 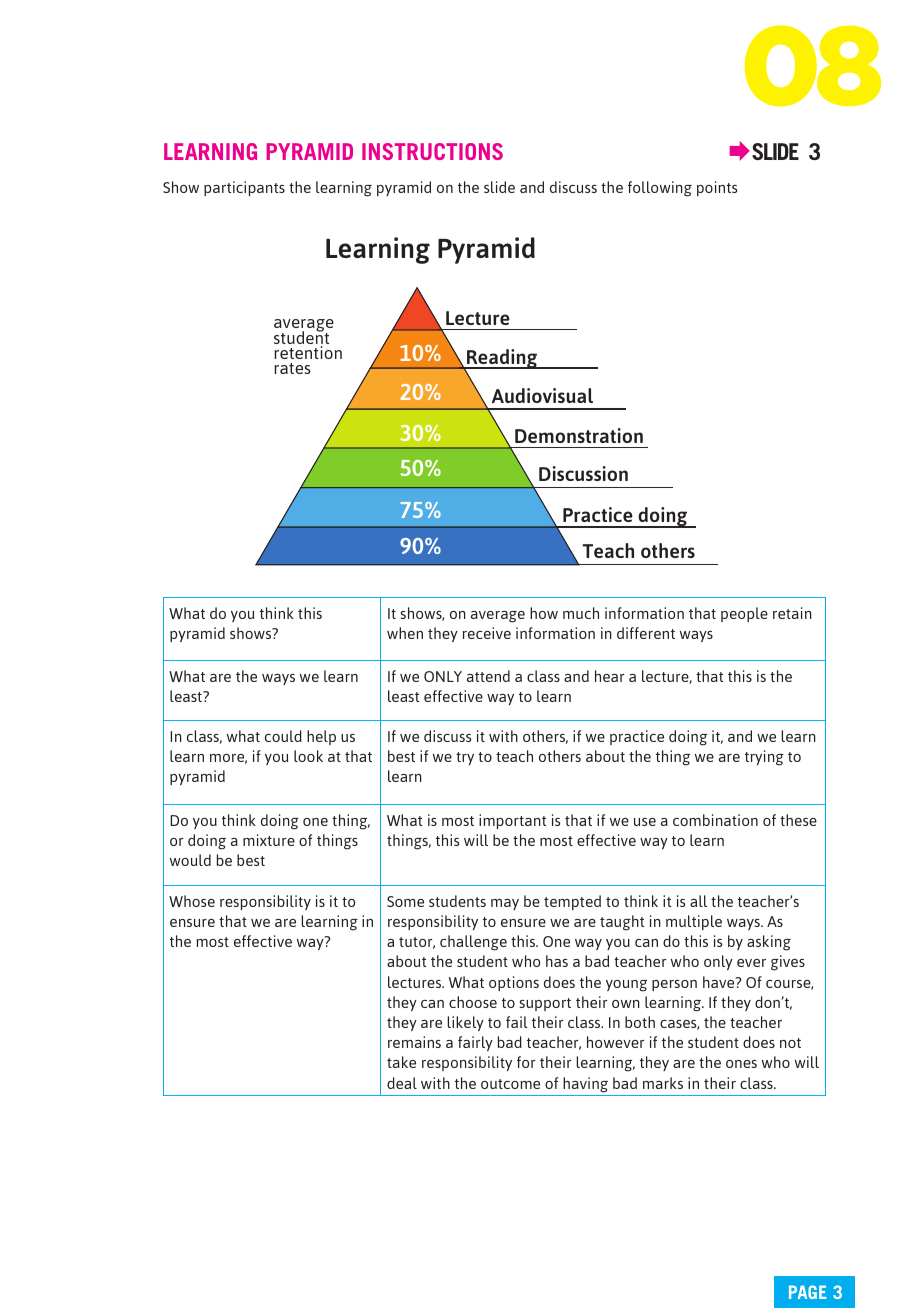 I want to click on points, so click(x=717, y=188).
